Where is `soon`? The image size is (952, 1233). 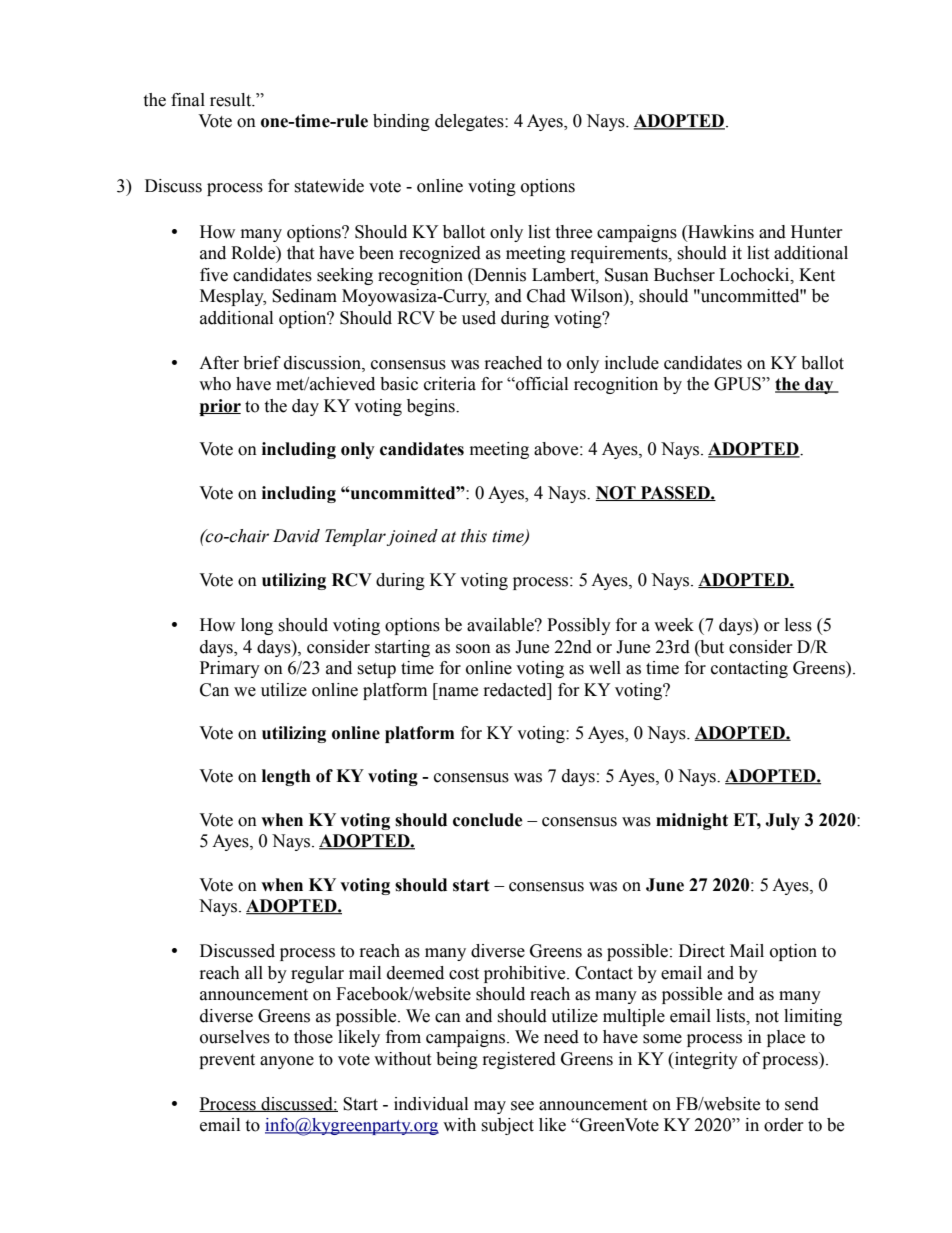 soon is located at coordinates (473, 649).
